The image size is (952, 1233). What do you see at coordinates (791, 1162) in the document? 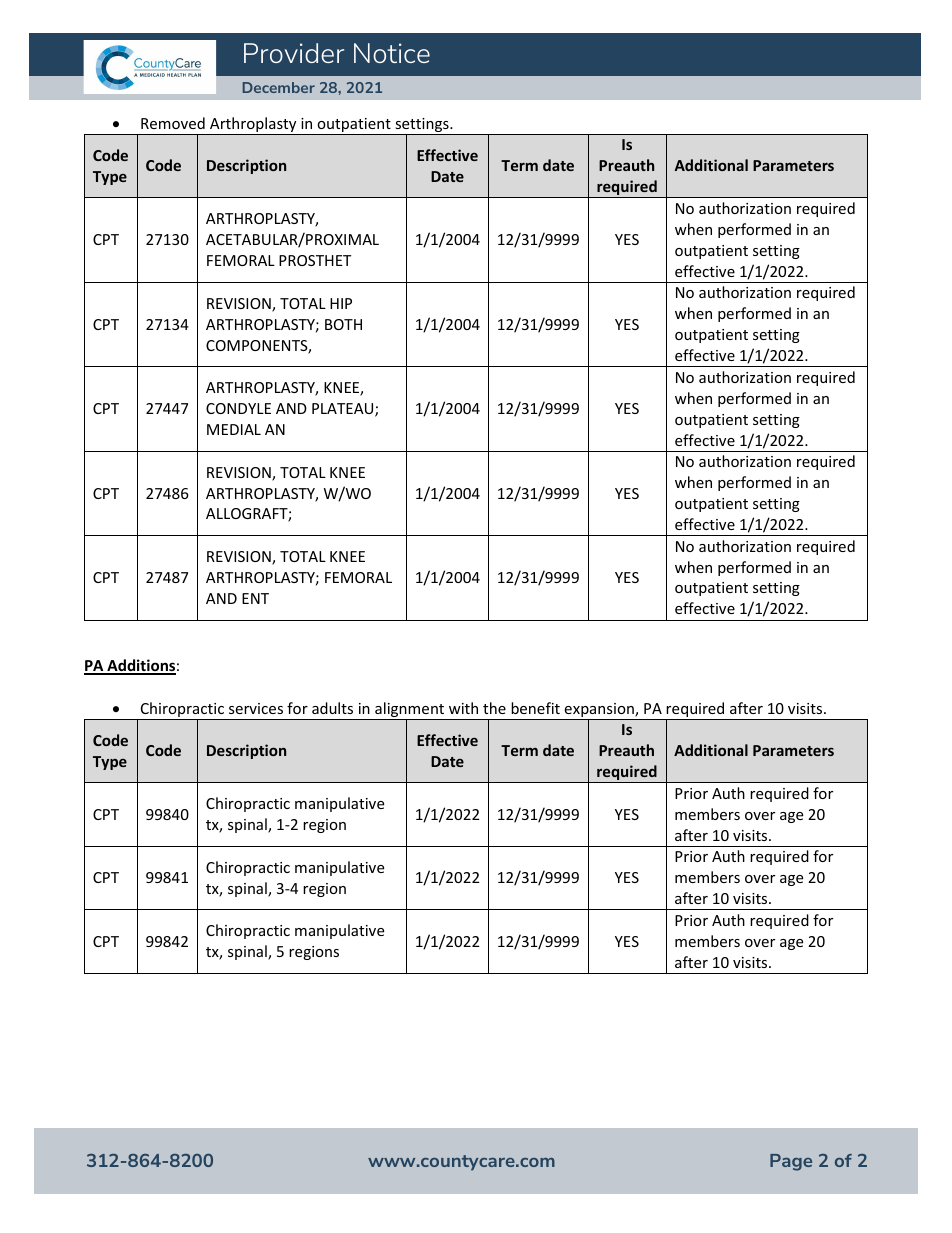
I see `Page` at bounding box center [791, 1162].
